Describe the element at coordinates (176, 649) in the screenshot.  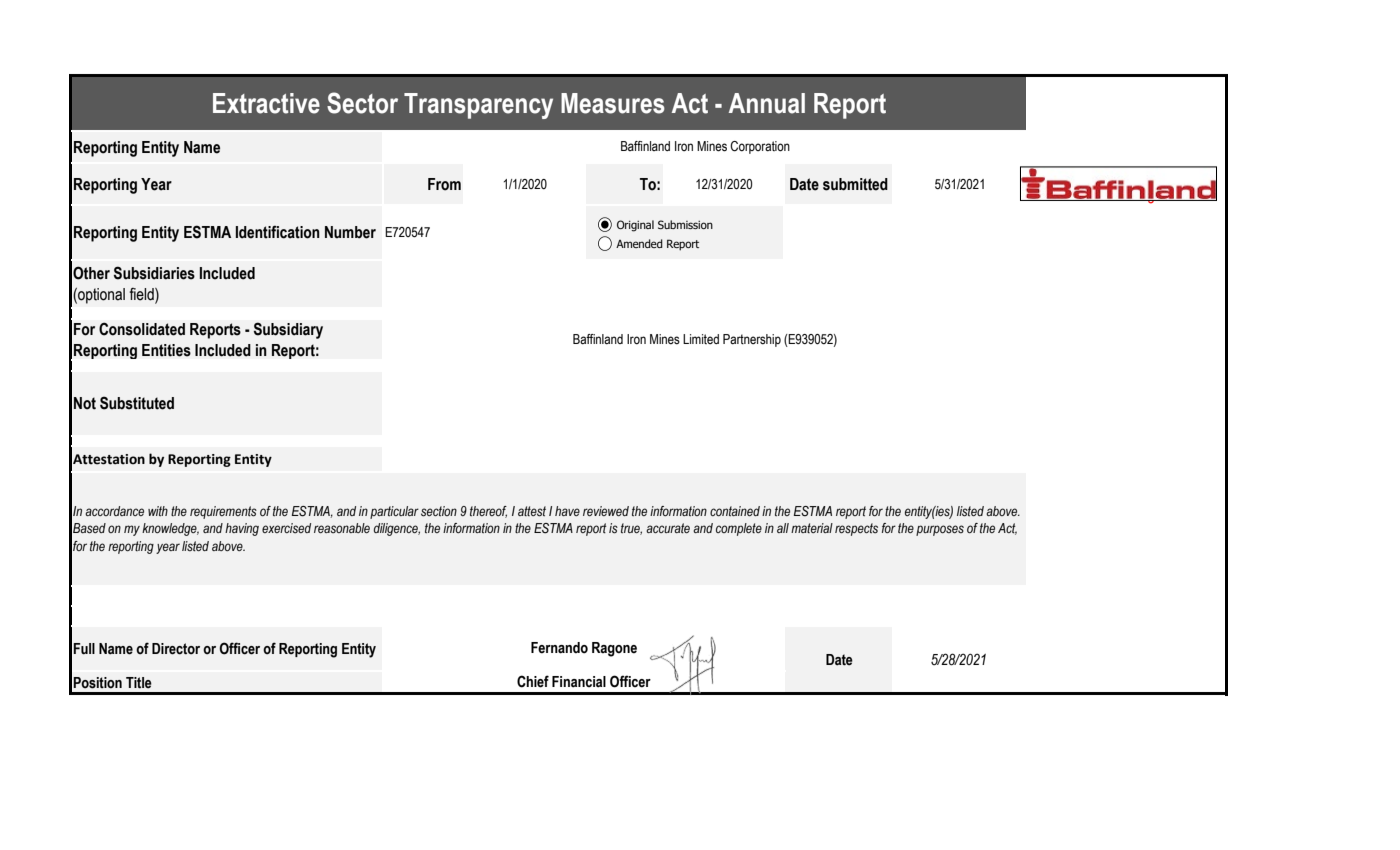
I see `Director` at that location.
